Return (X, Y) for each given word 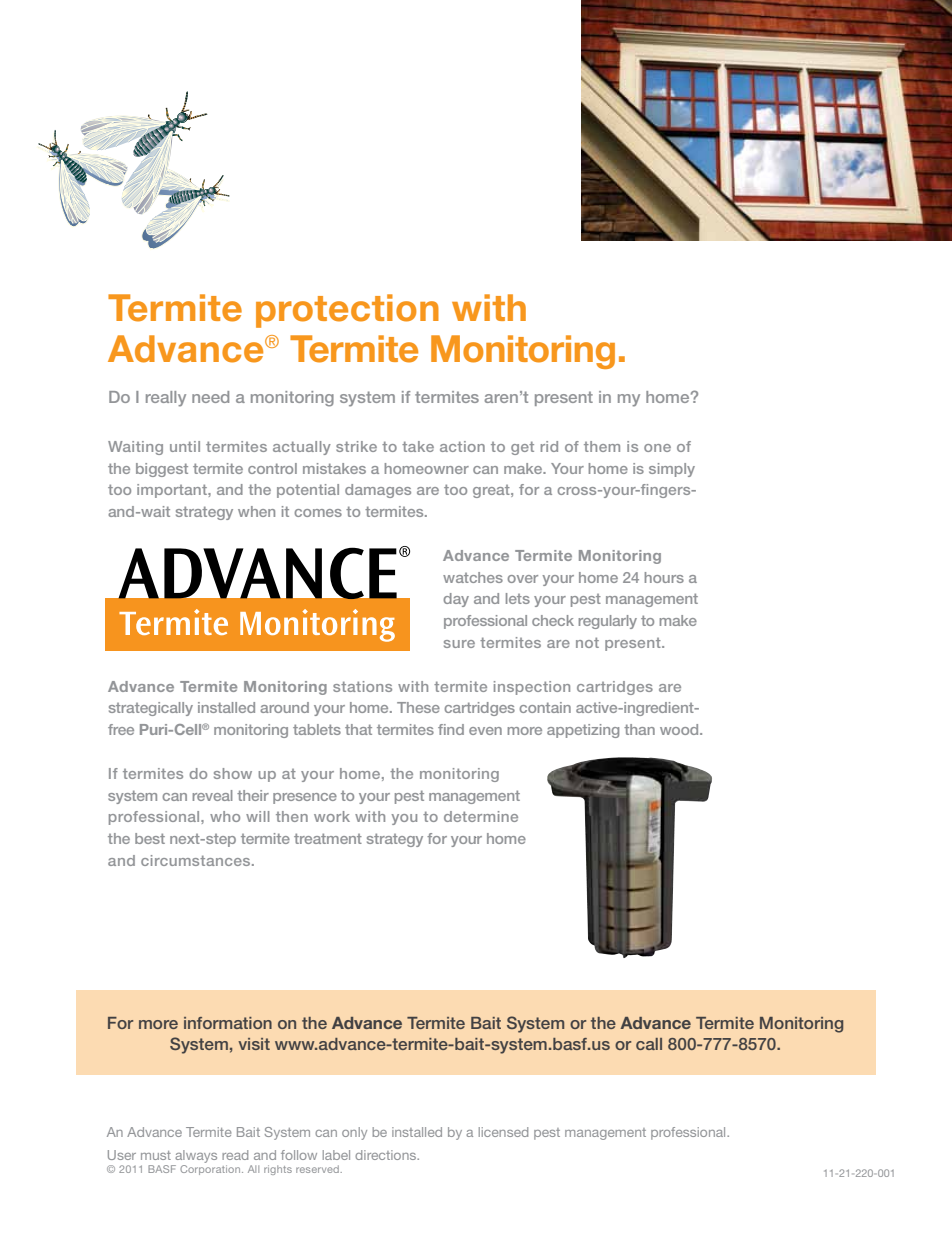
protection (347, 311)
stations (362, 686)
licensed (503, 1132)
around (284, 707)
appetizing (583, 731)
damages (378, 491)
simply (672, 470)
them (602, 446)
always (196, 1156)
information (228, 1023)
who (225, 816)
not (587, 642)
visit (254, 1044)
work (332, 816)
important (173, 491)
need (210, 397)
